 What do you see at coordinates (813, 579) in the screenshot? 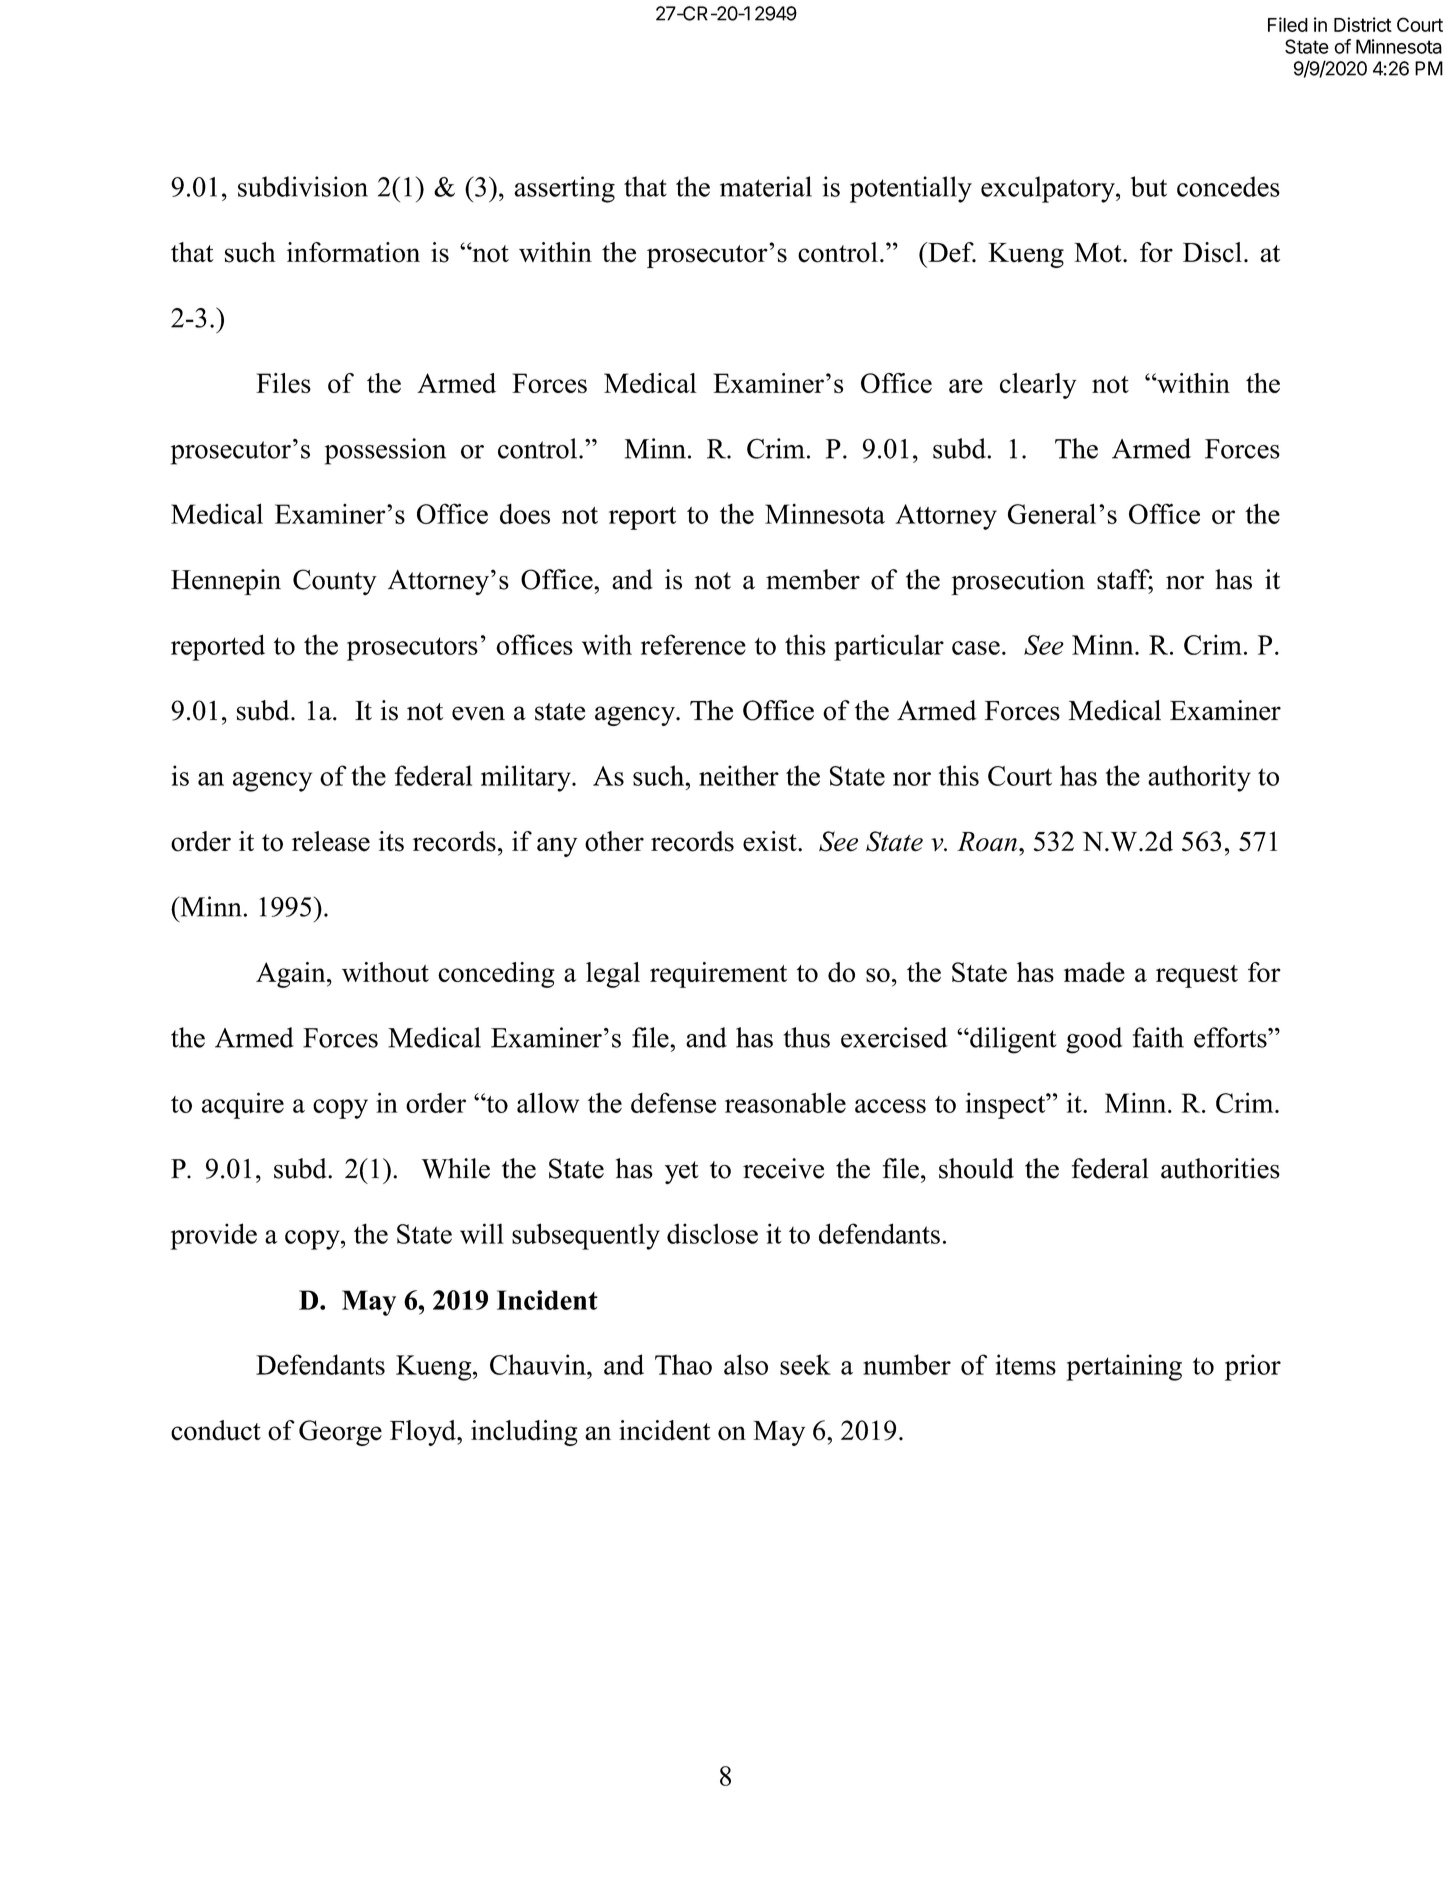
I see `member` at bounding box center [813, 579].
